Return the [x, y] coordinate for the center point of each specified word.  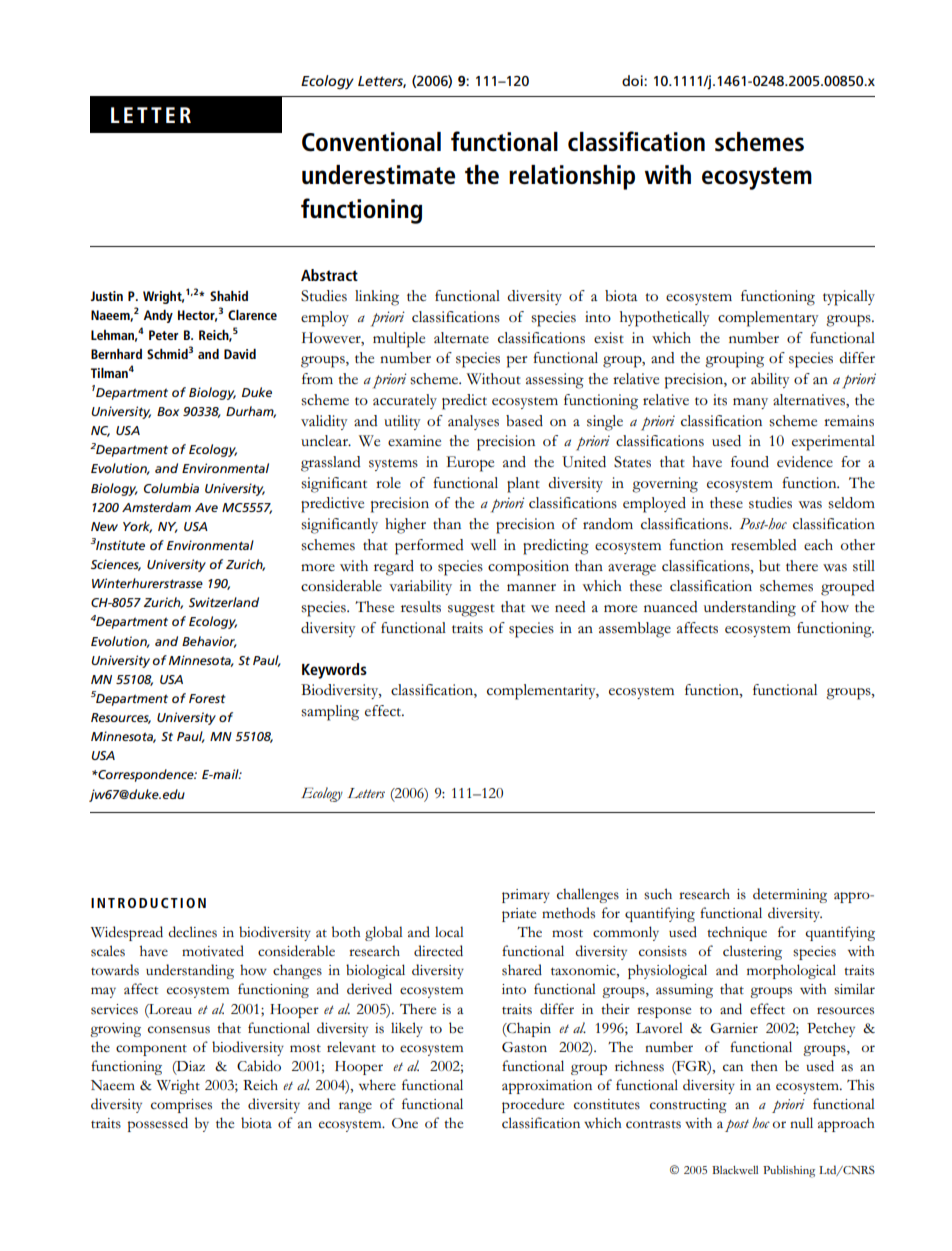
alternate [461, 337]
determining [790, 895]
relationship [572, 177]
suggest [471, 610]
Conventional [371, 142]
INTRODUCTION [148, 903]
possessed [157, 1124]
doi [633, 80]
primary [526, 896]
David [240, 354]
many [750, 403]
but [769, 565]
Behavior [209, 642]
